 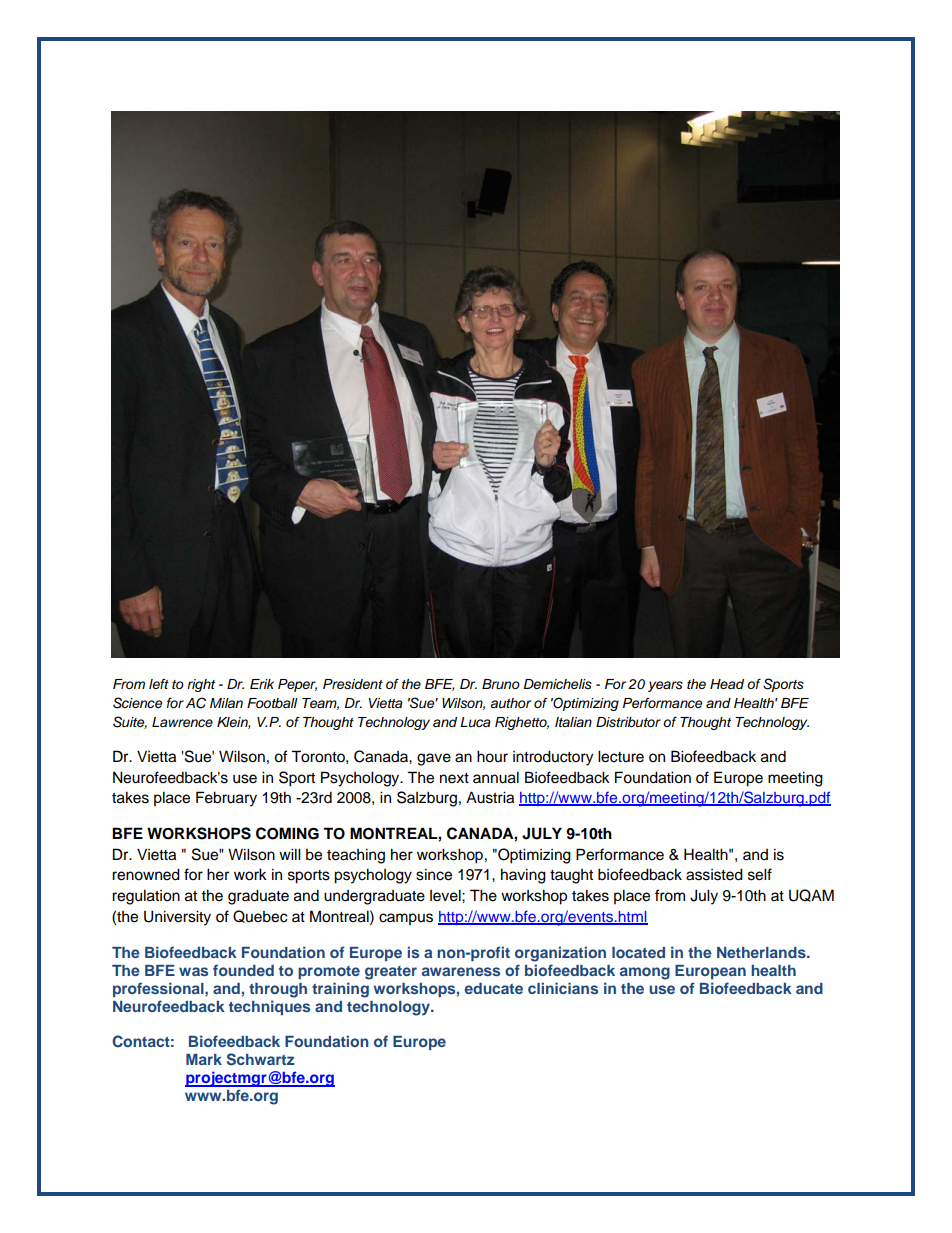 I want to click on renowned, so click(x=146, y=874).
